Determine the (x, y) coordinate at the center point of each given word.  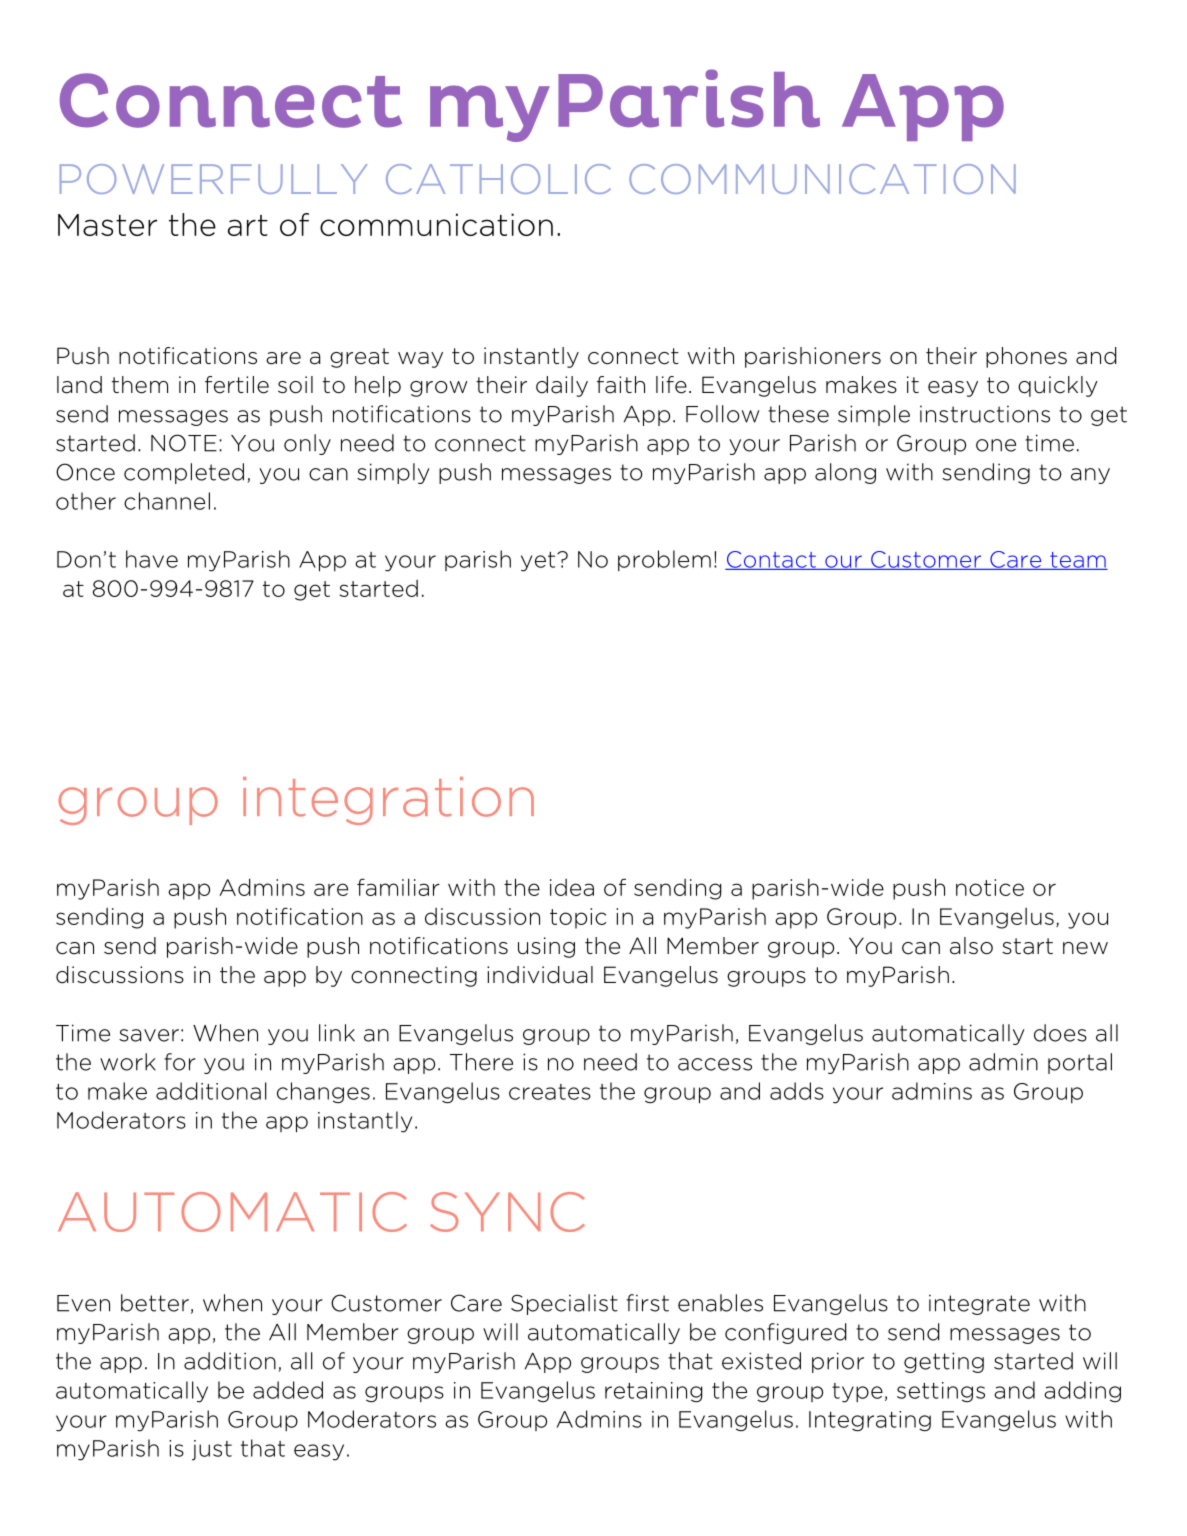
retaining (654, 1392)
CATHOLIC (498, 179)
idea (572, 887)
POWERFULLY (214, 179)
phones (1026, 357)
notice (990, 887)
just (212, 1450)
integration (388, 801)
